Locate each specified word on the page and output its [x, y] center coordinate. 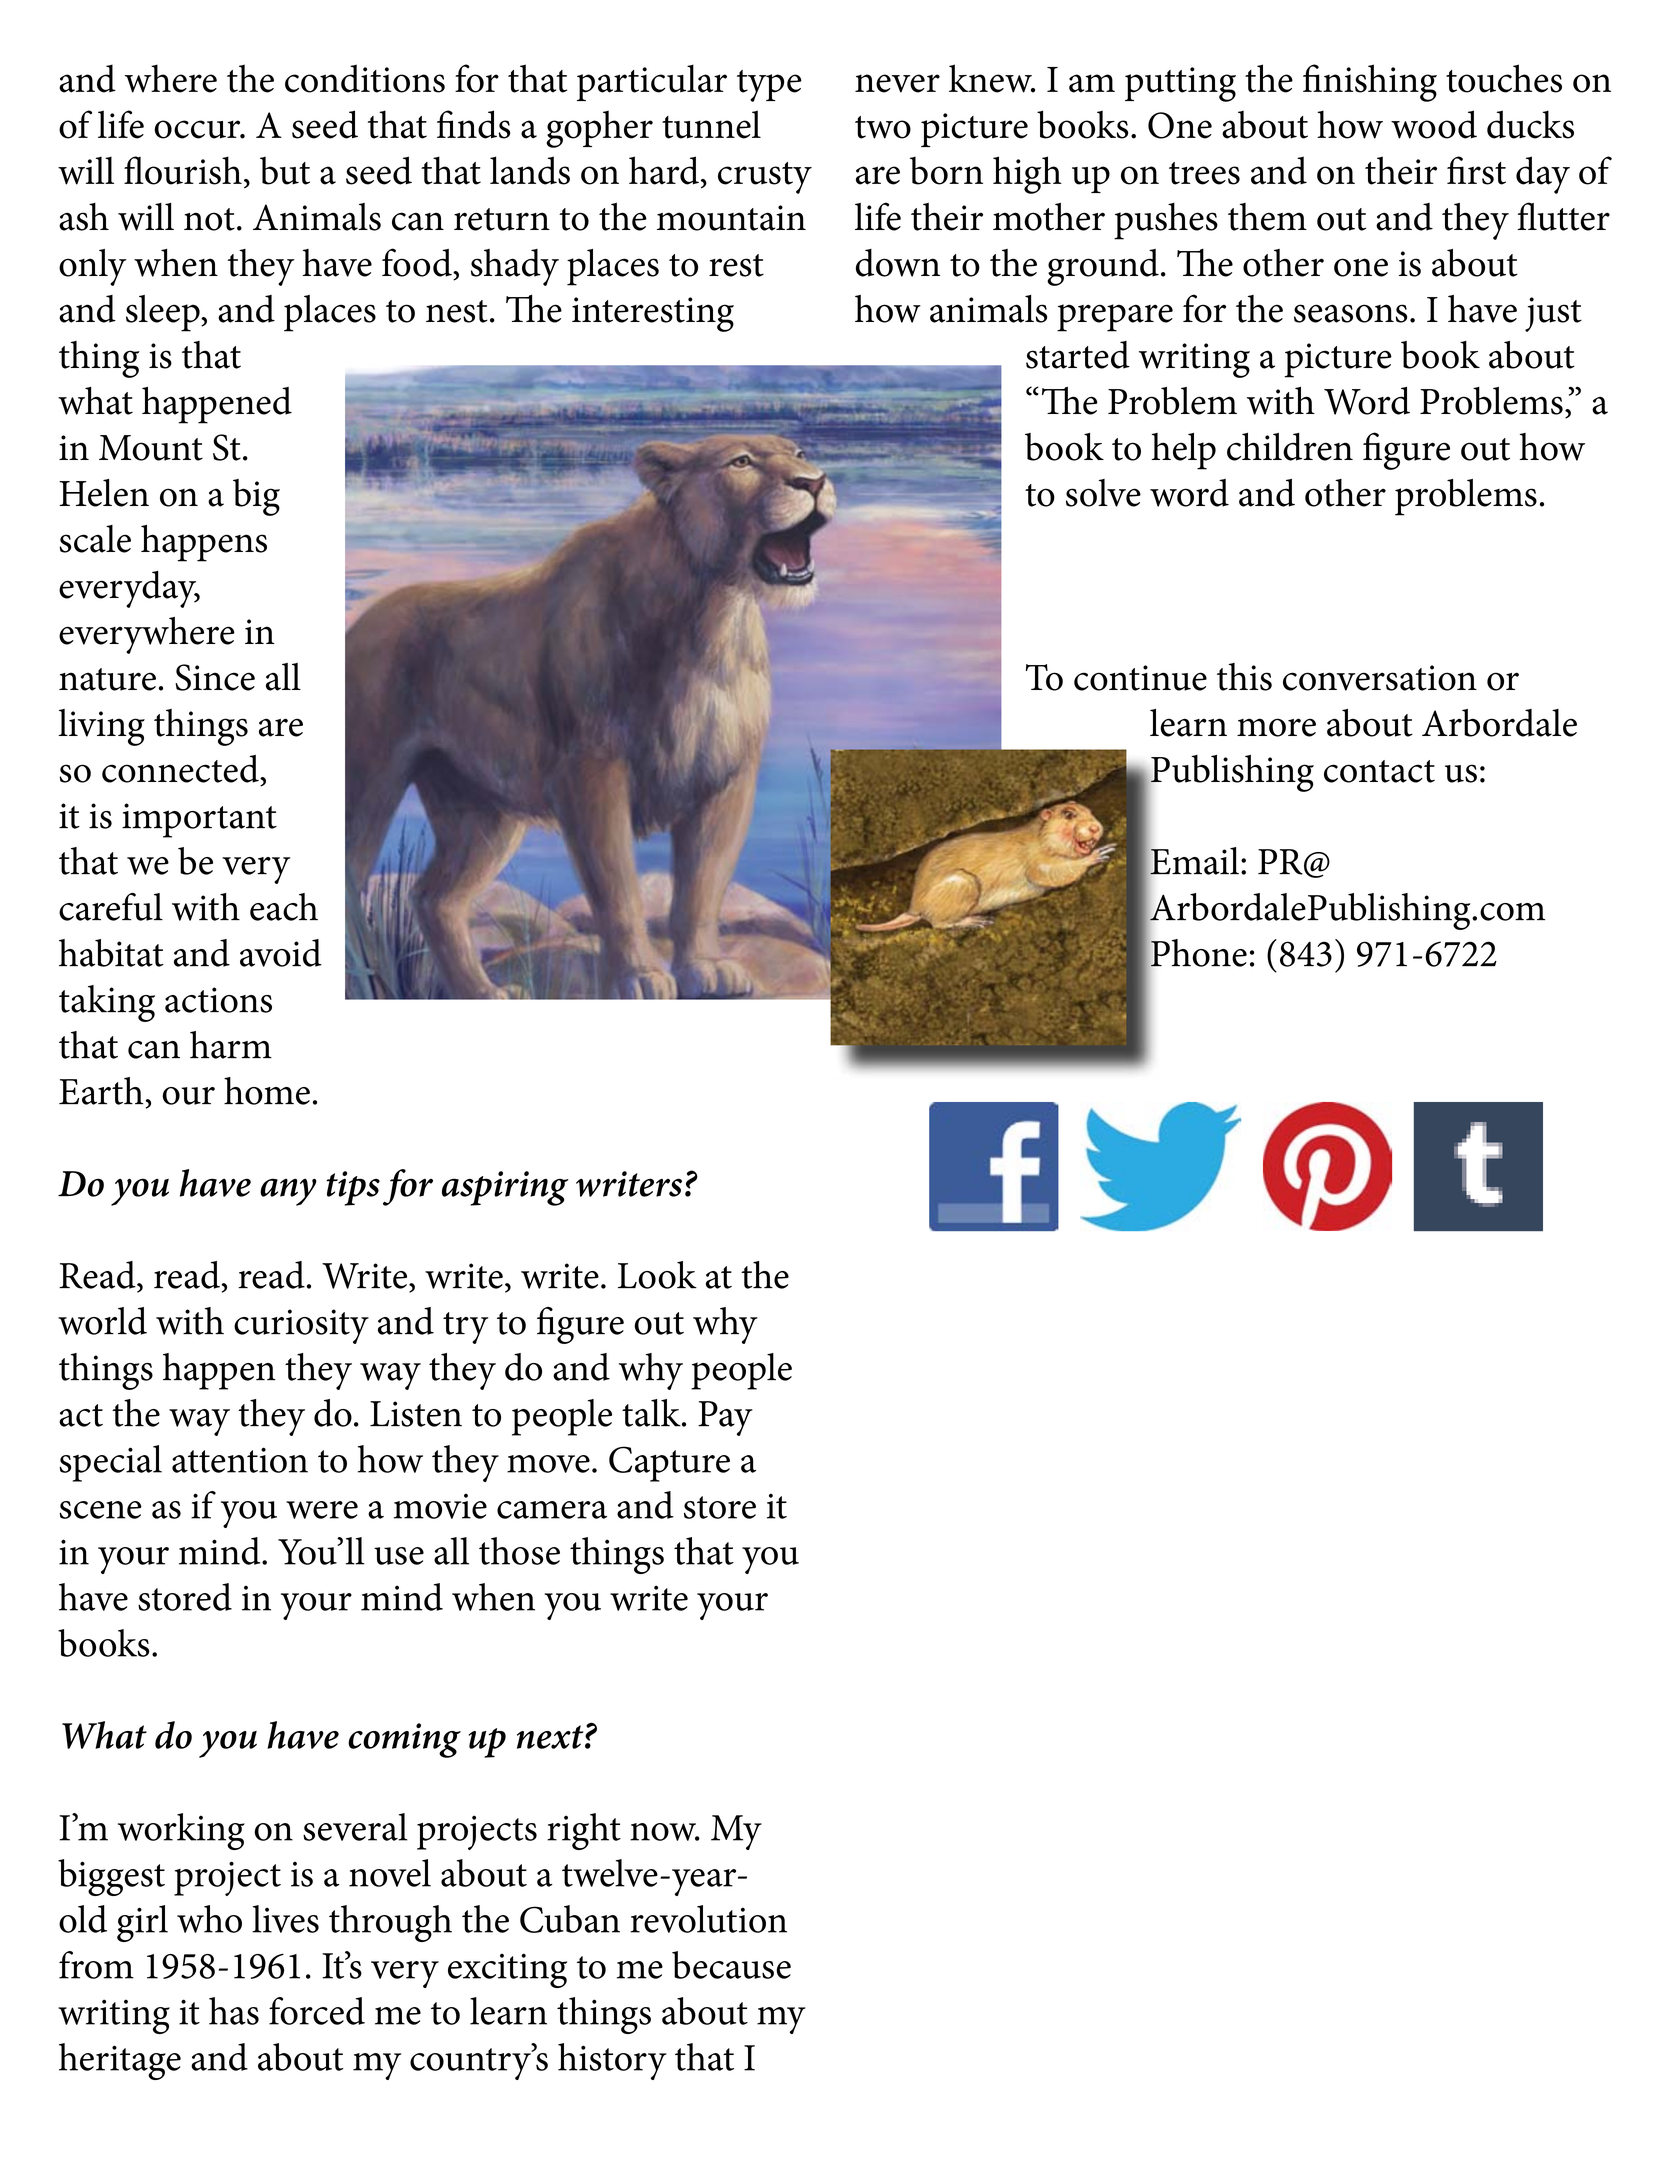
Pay [725, 1418]
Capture [669, 1464]
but [285, 170]
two [883, 127]
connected [181, 769]
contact [1379, 771]
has [234, 2011]
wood [1434, 124]
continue [1140, 678]
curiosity [301, 1326]
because [731, 1965]
